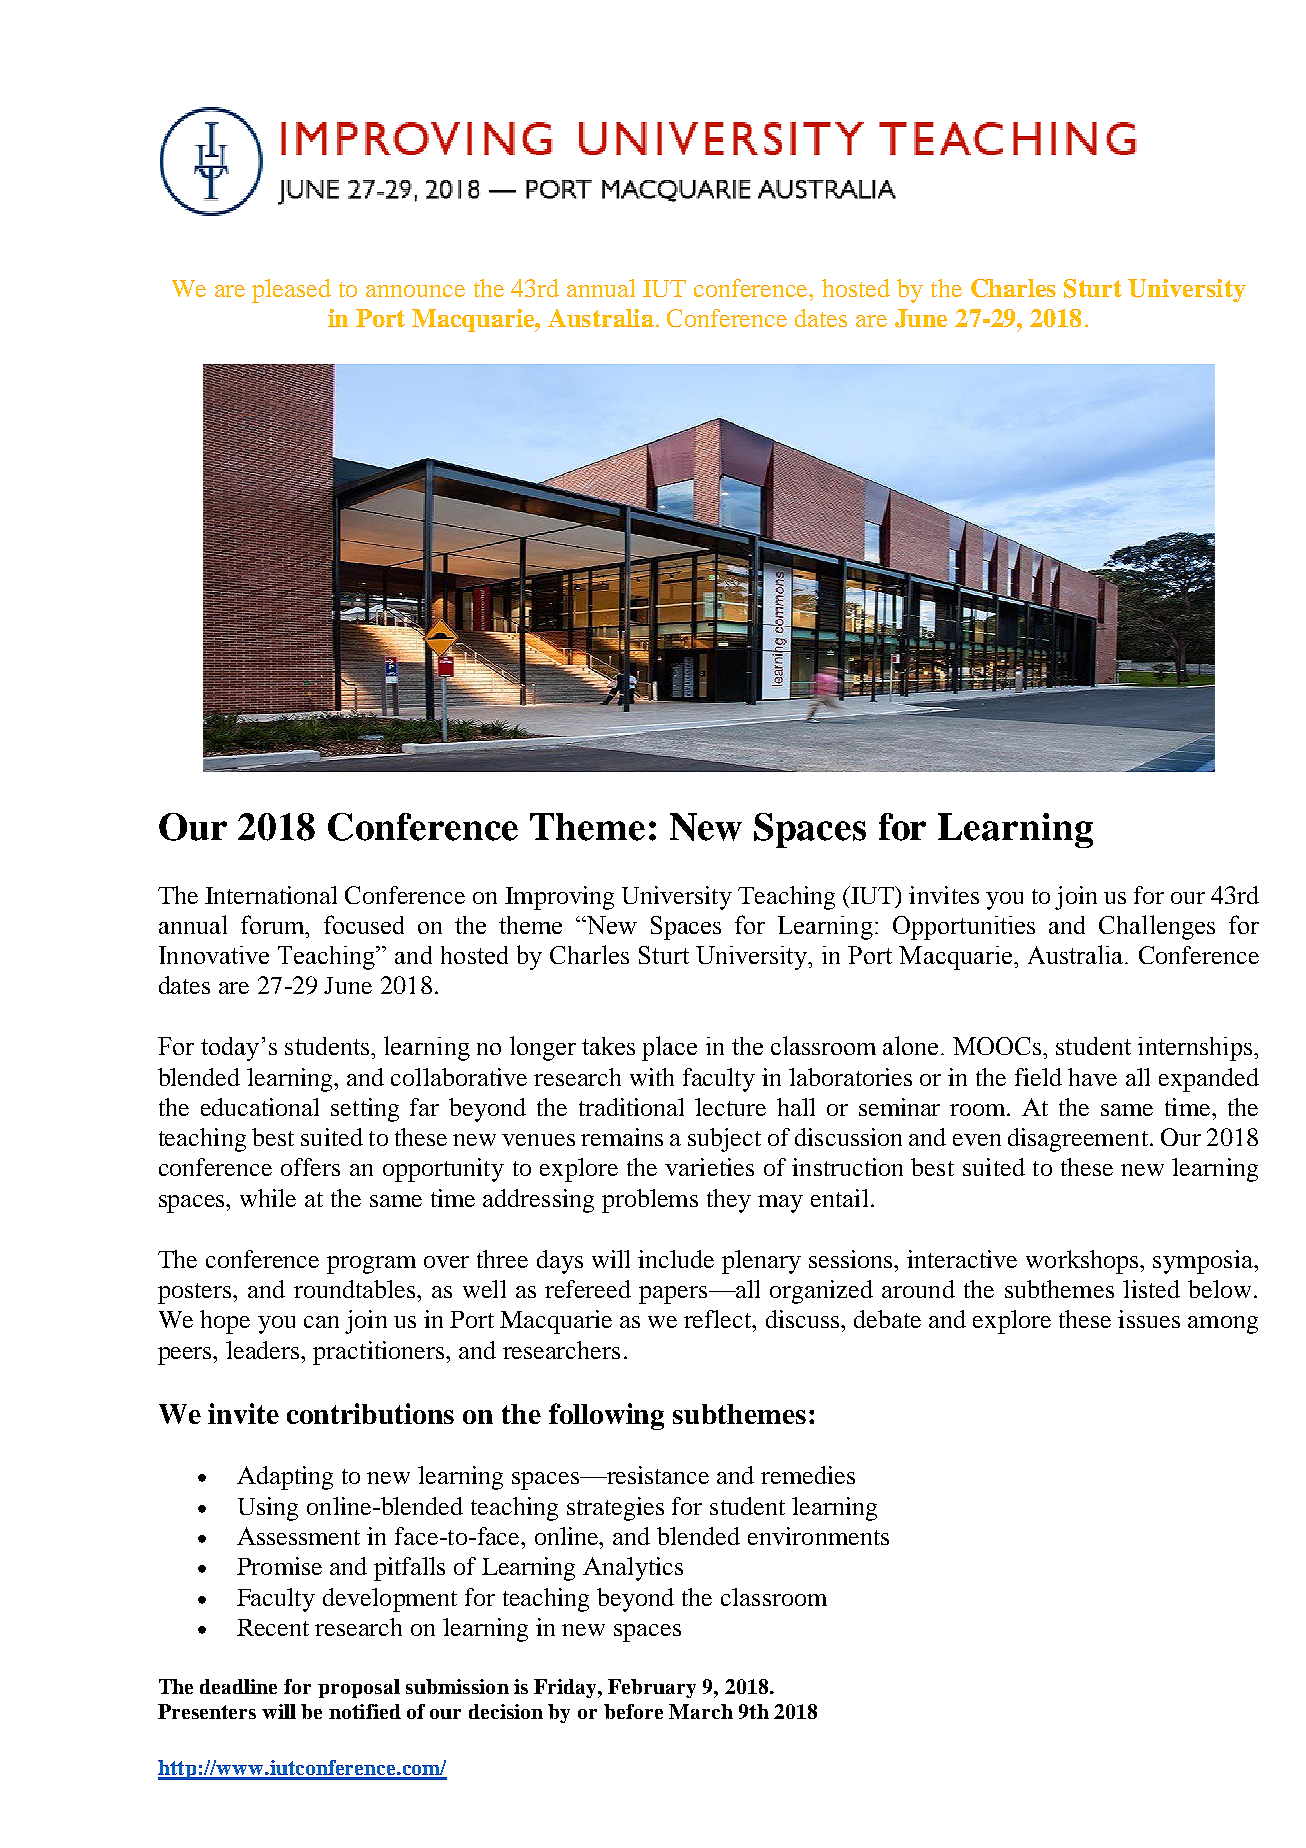 This screenshot has width=1306, height=1848. What do you see at coordinates (559, 898) in the screenshot?
I see `Improving` at bounding box center [559, 898].
